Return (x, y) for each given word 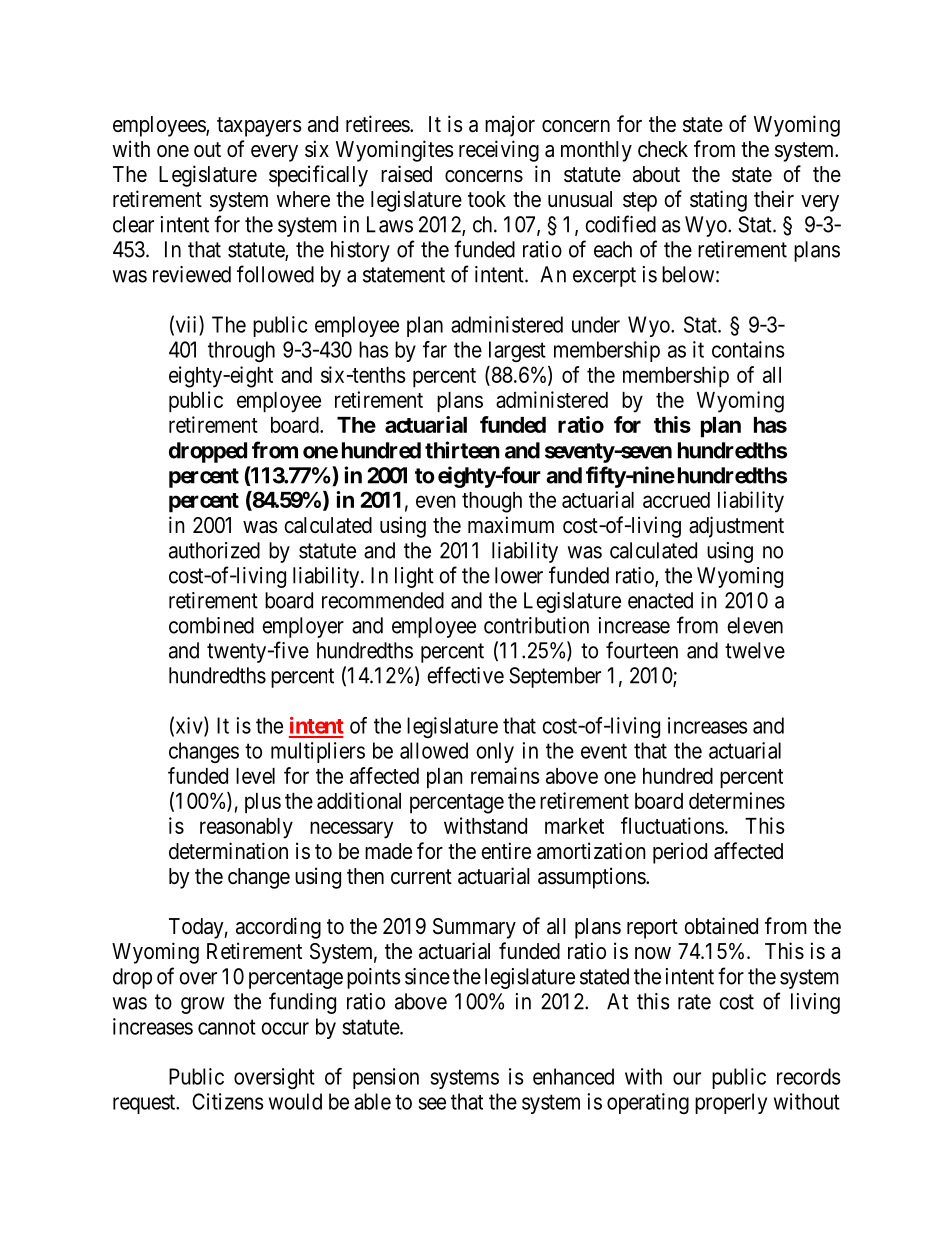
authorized (214, 550)
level (255, 776)
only (495, 752)
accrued (676, 500)
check (663, 149)
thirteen (462, 450)
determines (737, 800)
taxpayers (259, 127)
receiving (499, 151)
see (432, 1103)
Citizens (227, 1101)
